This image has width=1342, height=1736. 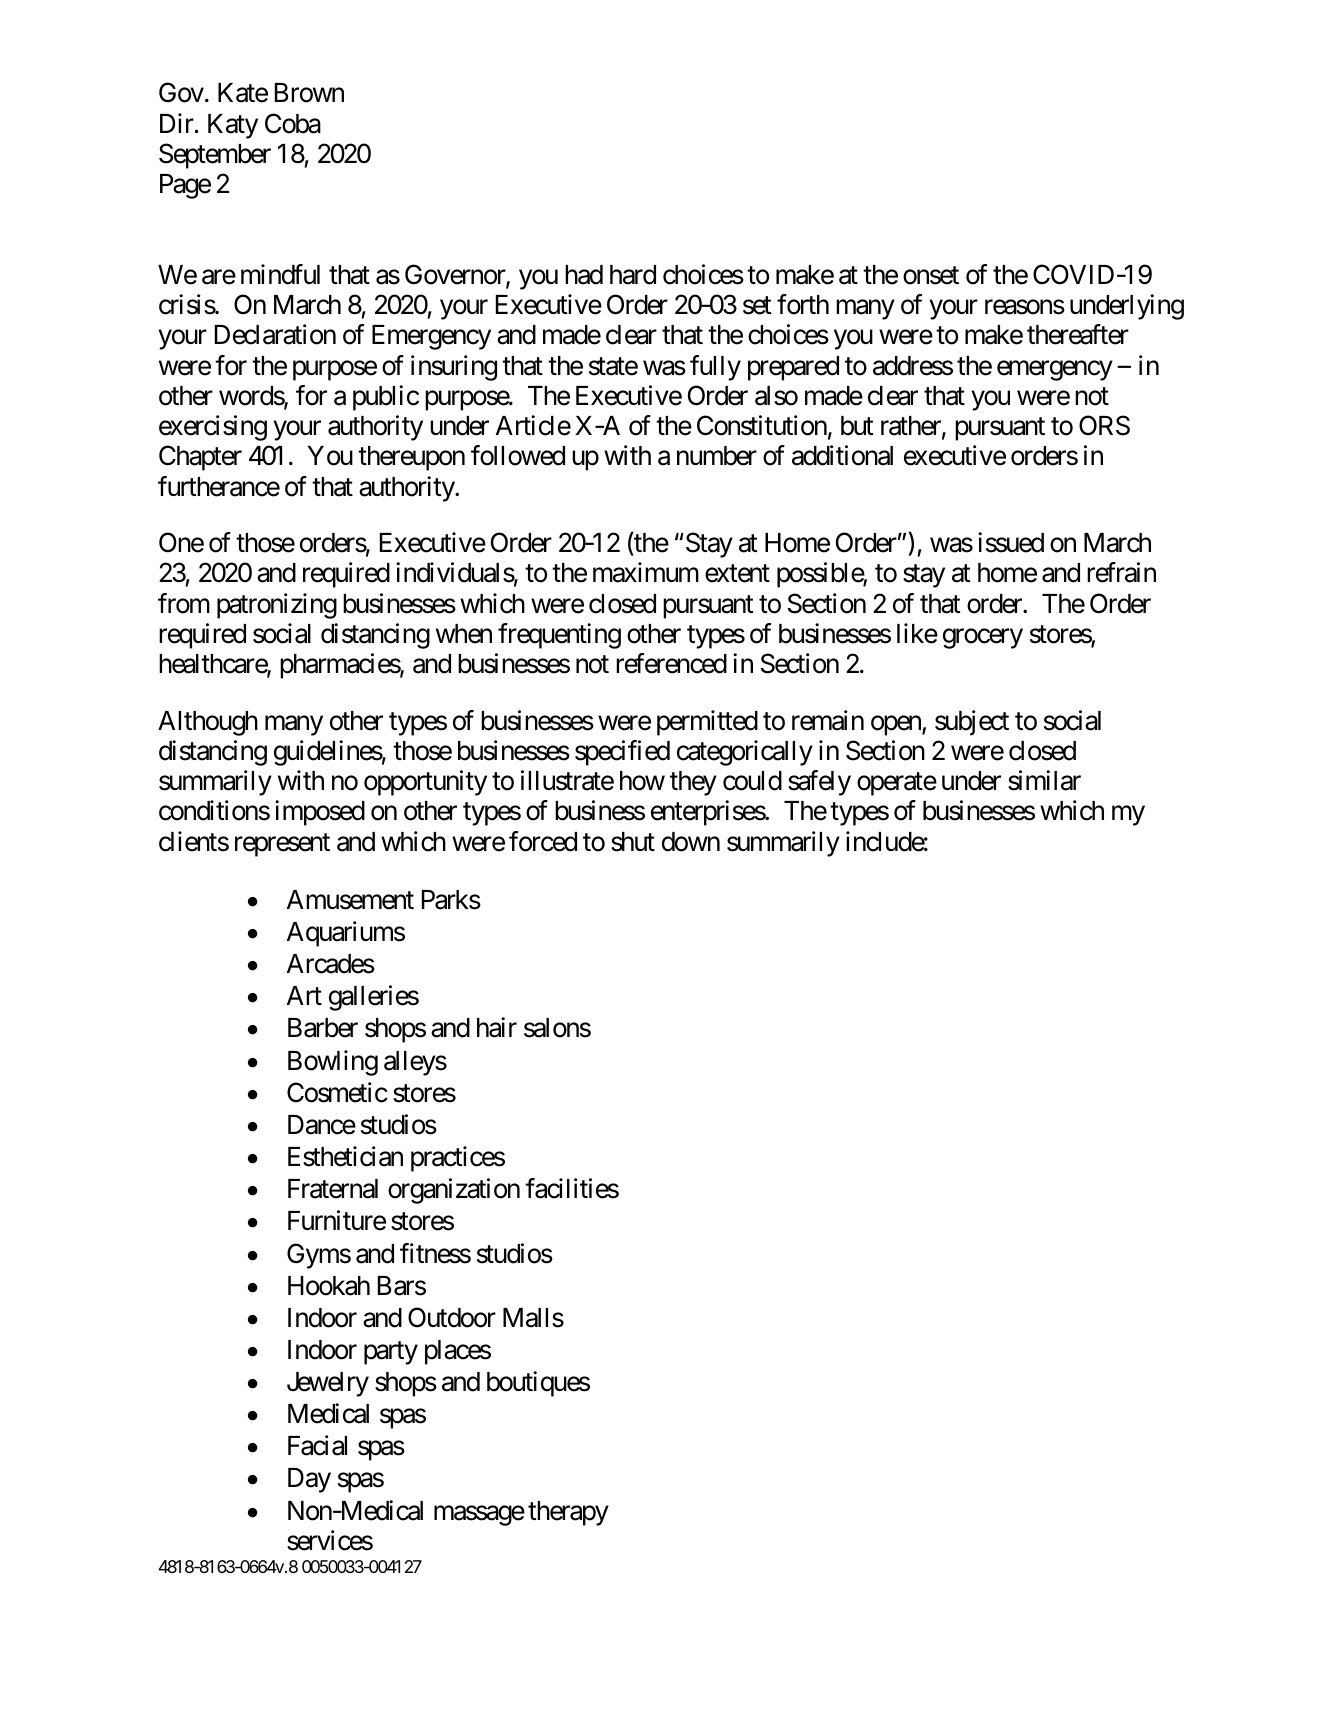 What do you see at coordinates (1044, 780) in the image?
I see `similar` at bounding box center [1044, 780].
